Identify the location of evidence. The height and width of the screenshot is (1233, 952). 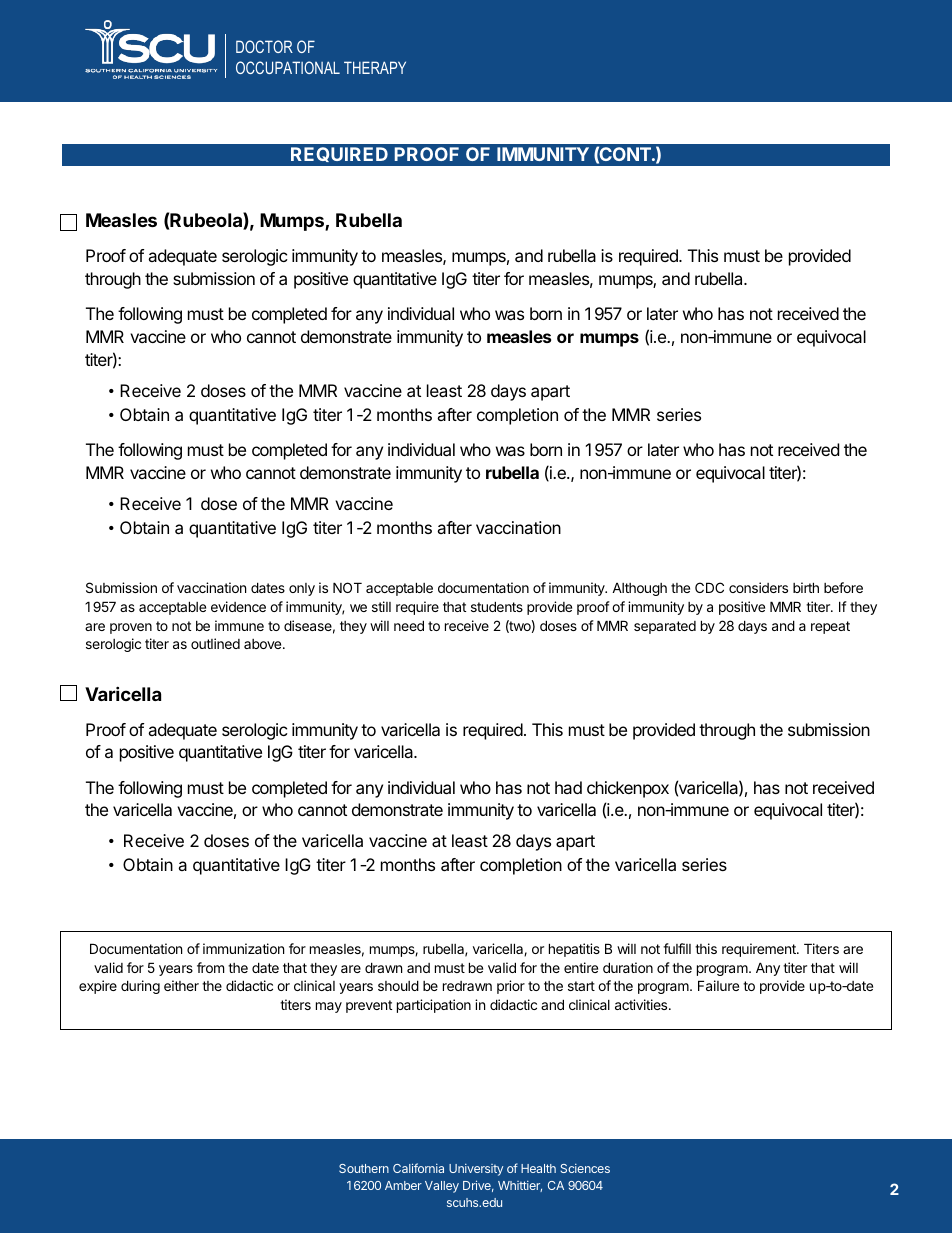
(238, 606).
